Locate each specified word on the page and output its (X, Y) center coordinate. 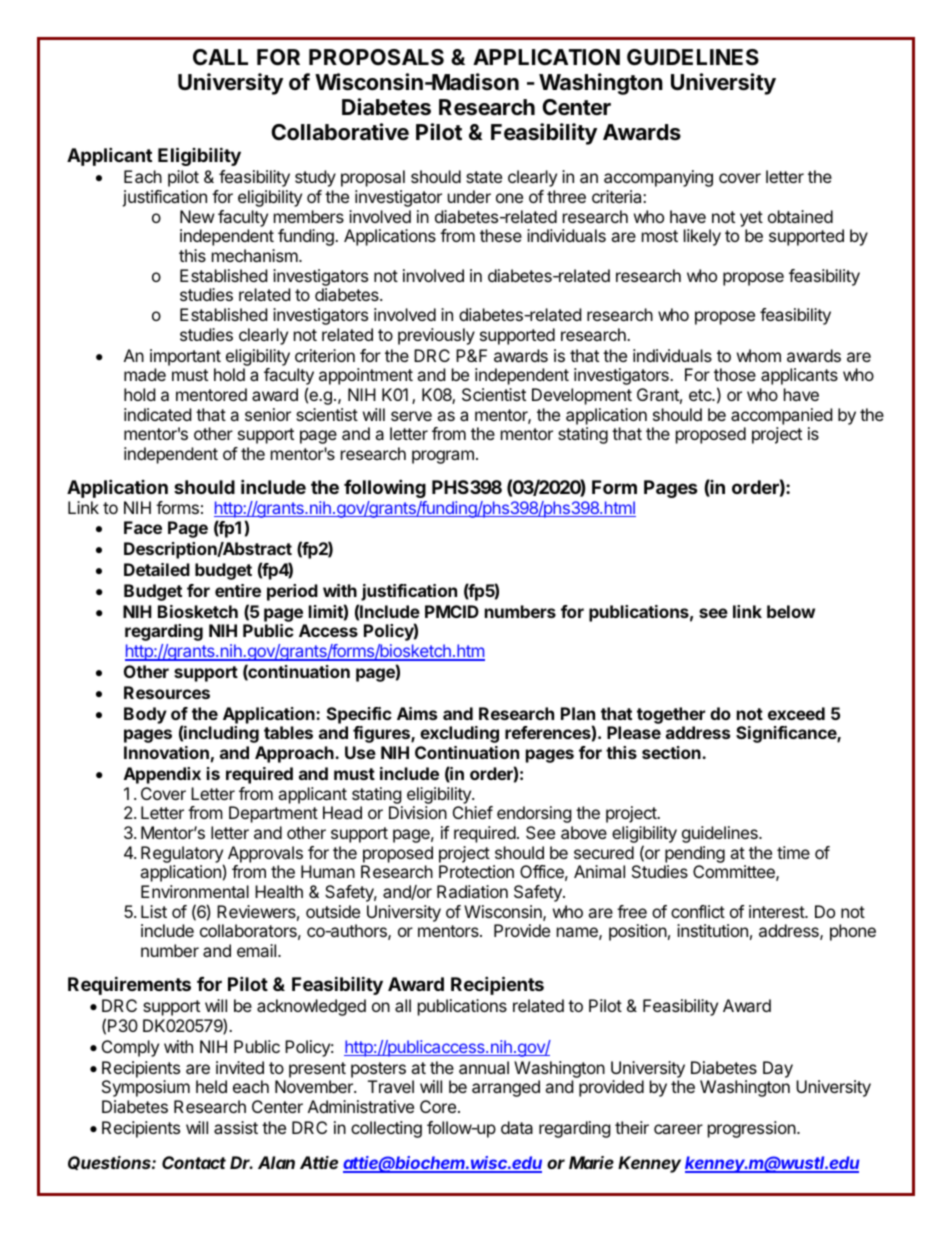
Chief (473, 812)
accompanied (781, 416)
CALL (220, 57)
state (484, 177)
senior (268, 414)
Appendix (162, 775)
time (793, 852)
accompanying (658, 178)
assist (236, 1127)
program (443, 457)
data (517, 1127)
